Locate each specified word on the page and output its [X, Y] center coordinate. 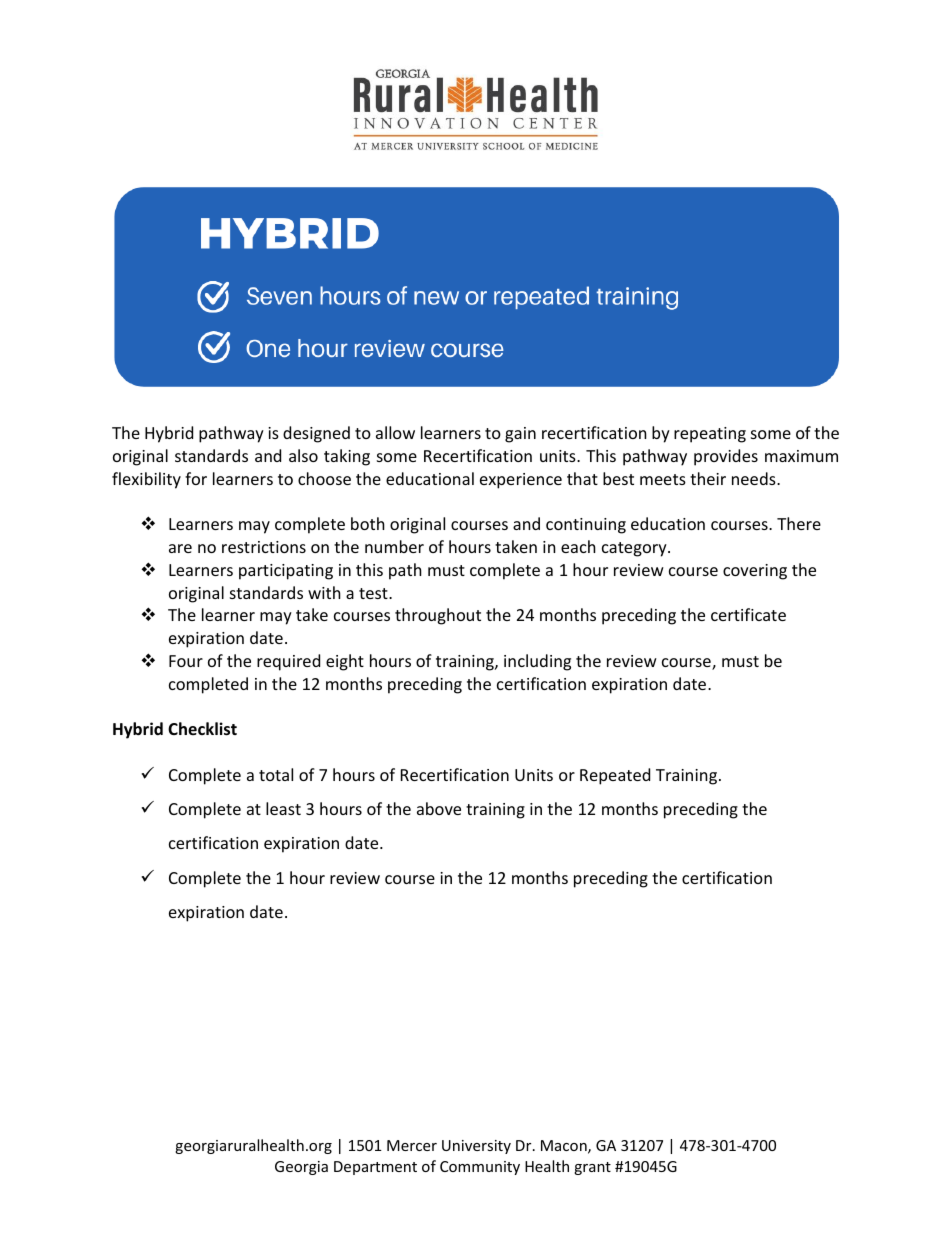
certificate [748, 614]
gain [520, 435]
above [439, 808]
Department [375, 1168]
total [276, 774]
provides [726, 457]
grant [592, 1168]
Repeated [615, 776]
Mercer [412, 1145]
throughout [438, 616]
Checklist [202, 729]
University [476, 1147]
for [196, 478]
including [537, 662]
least [283, 808]
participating [286, 572]
